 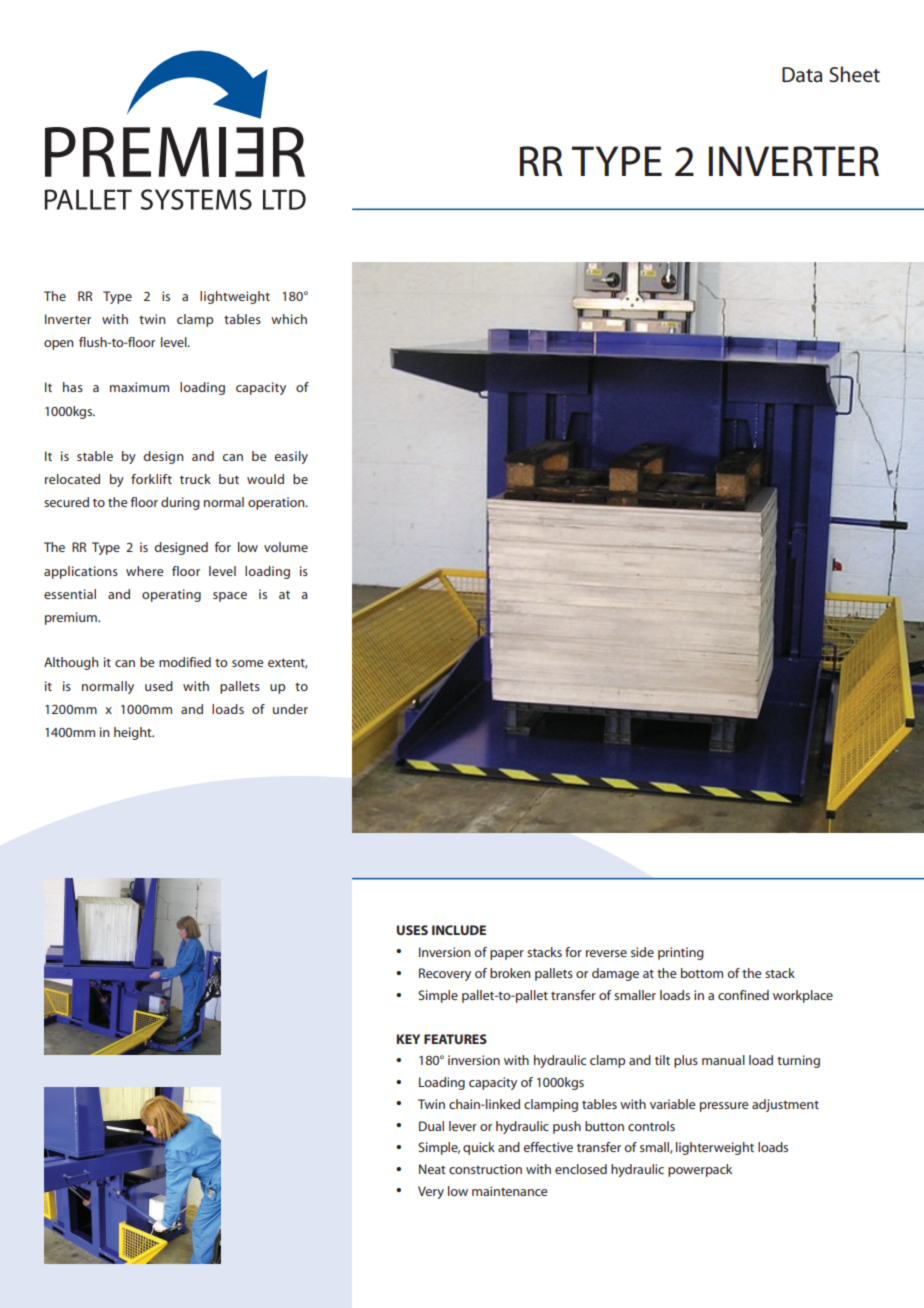 What do you see at coordinates (134, 733) in the page?
I see `height` at bounding box center [134, 733].
